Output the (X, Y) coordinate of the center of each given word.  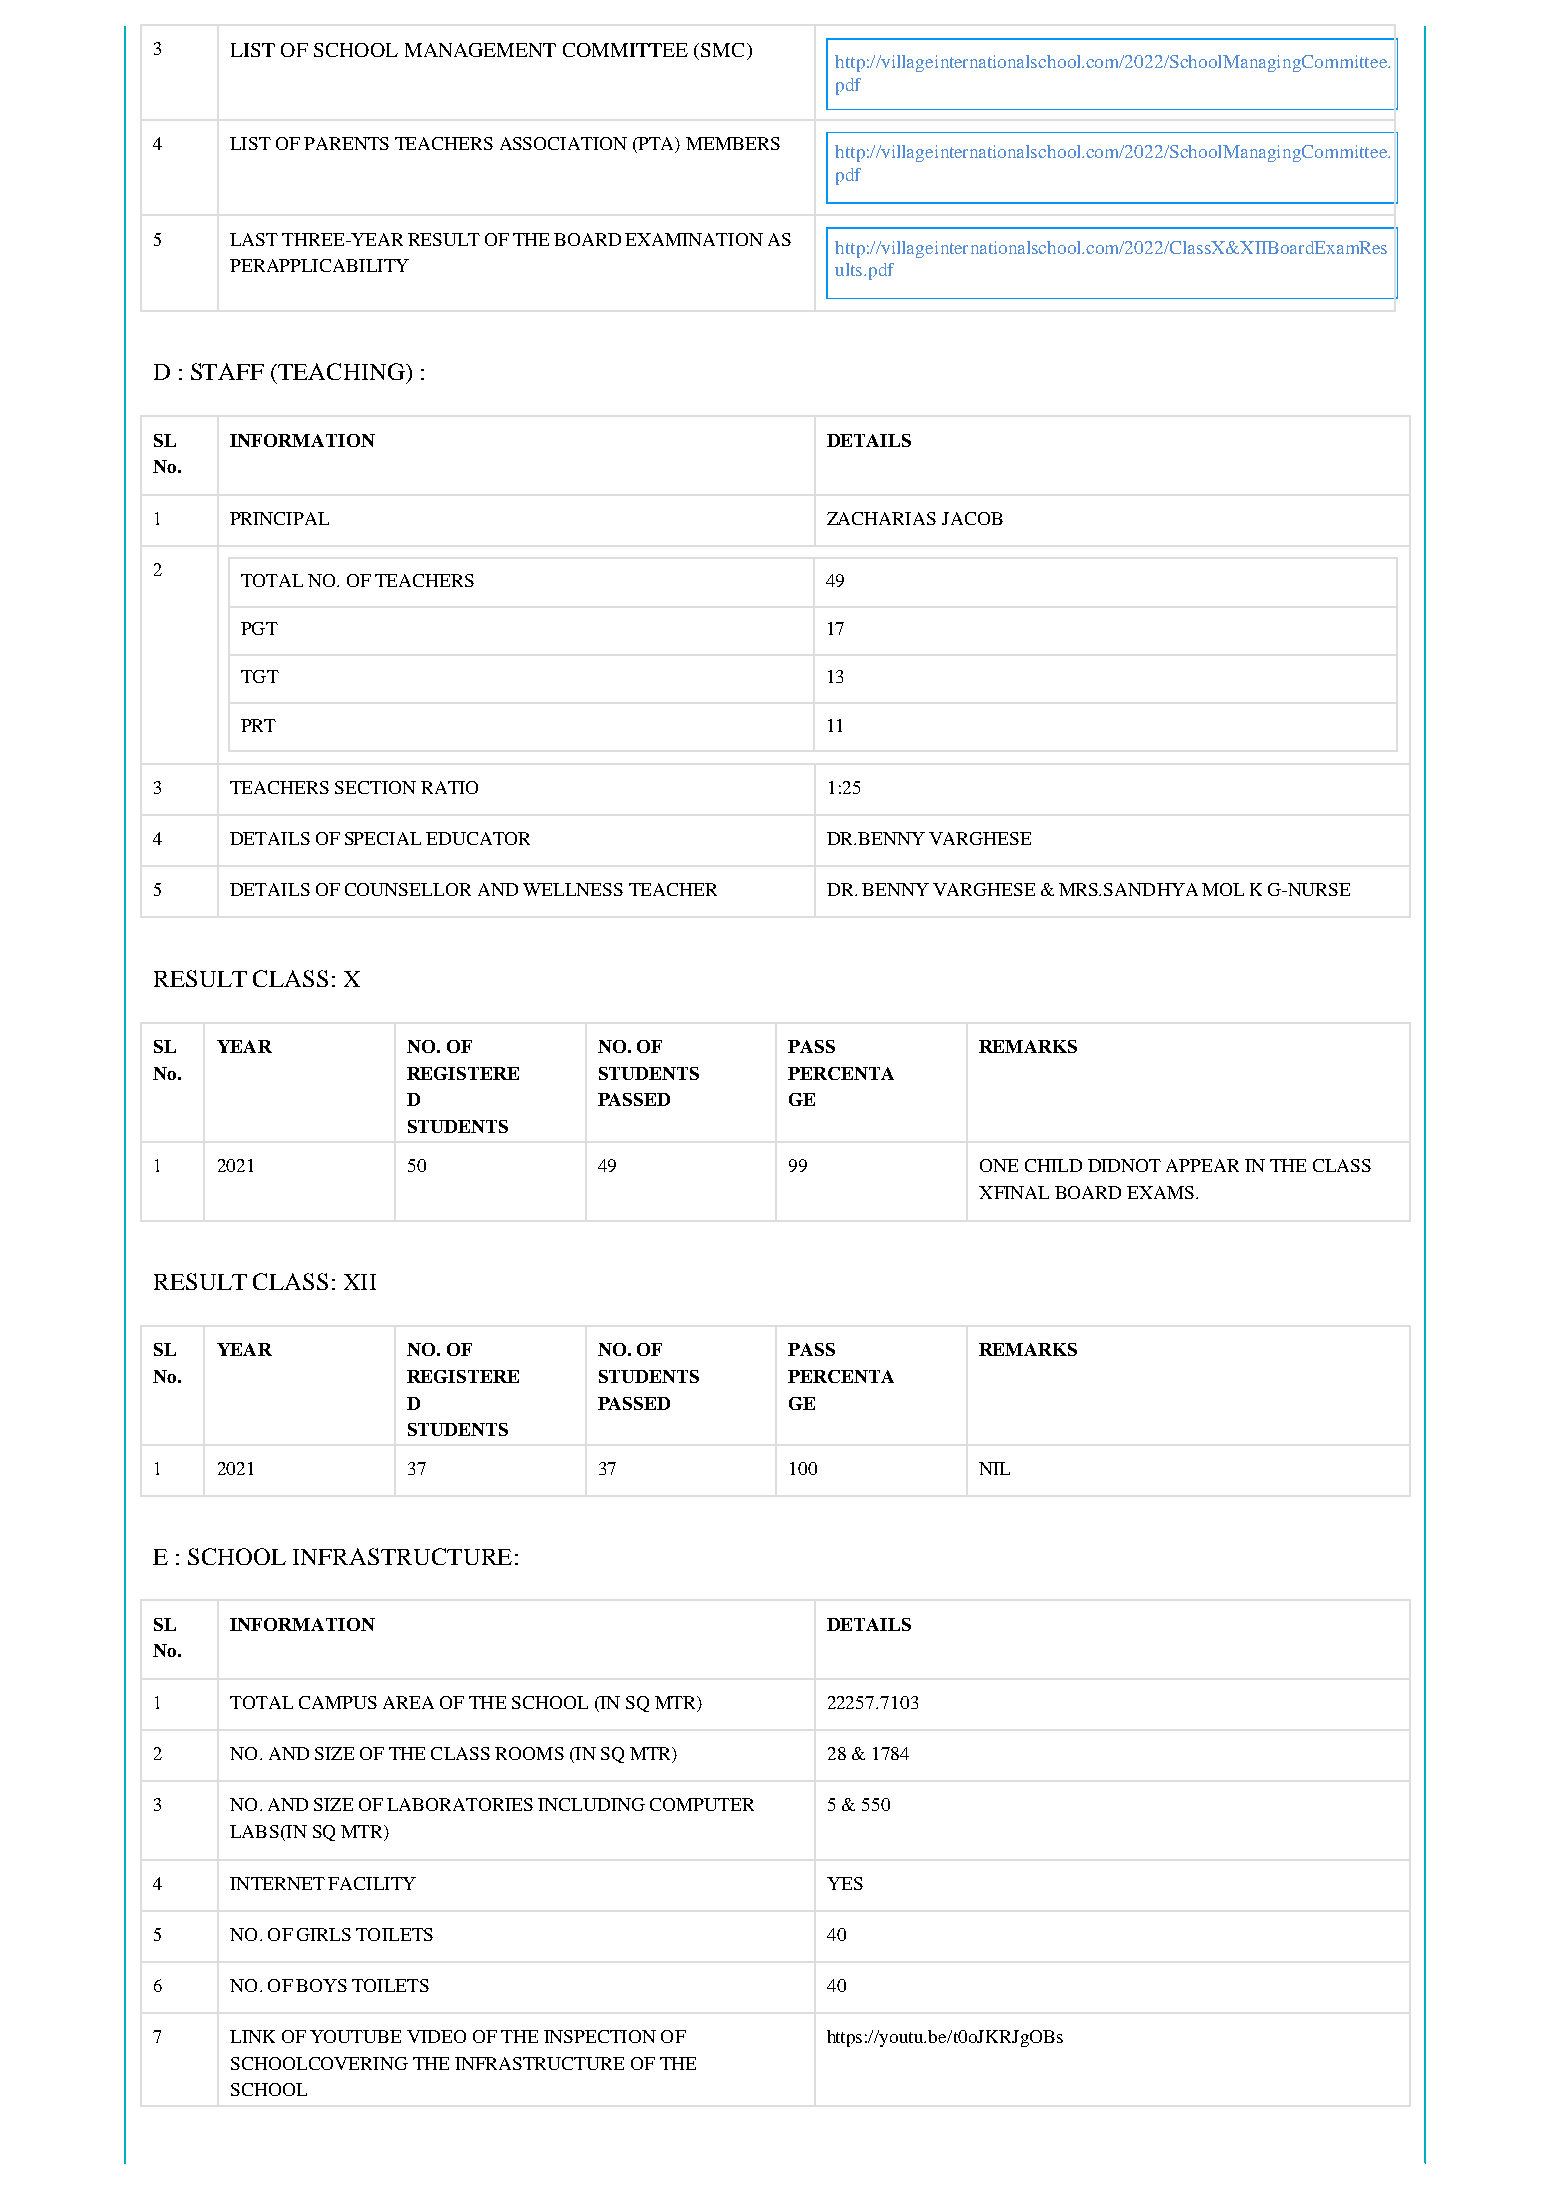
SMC (722, 50)
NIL (994, 1468)
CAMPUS (338, 1702)
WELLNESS (573, 889)
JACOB (972, 518)
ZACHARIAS (881, 518)
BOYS (321, 1985)
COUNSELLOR (408, 889)
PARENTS (346, 143)
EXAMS (1160, 1192)
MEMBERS (733, 143)
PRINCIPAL (279, 518)
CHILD (1053, 1165)
